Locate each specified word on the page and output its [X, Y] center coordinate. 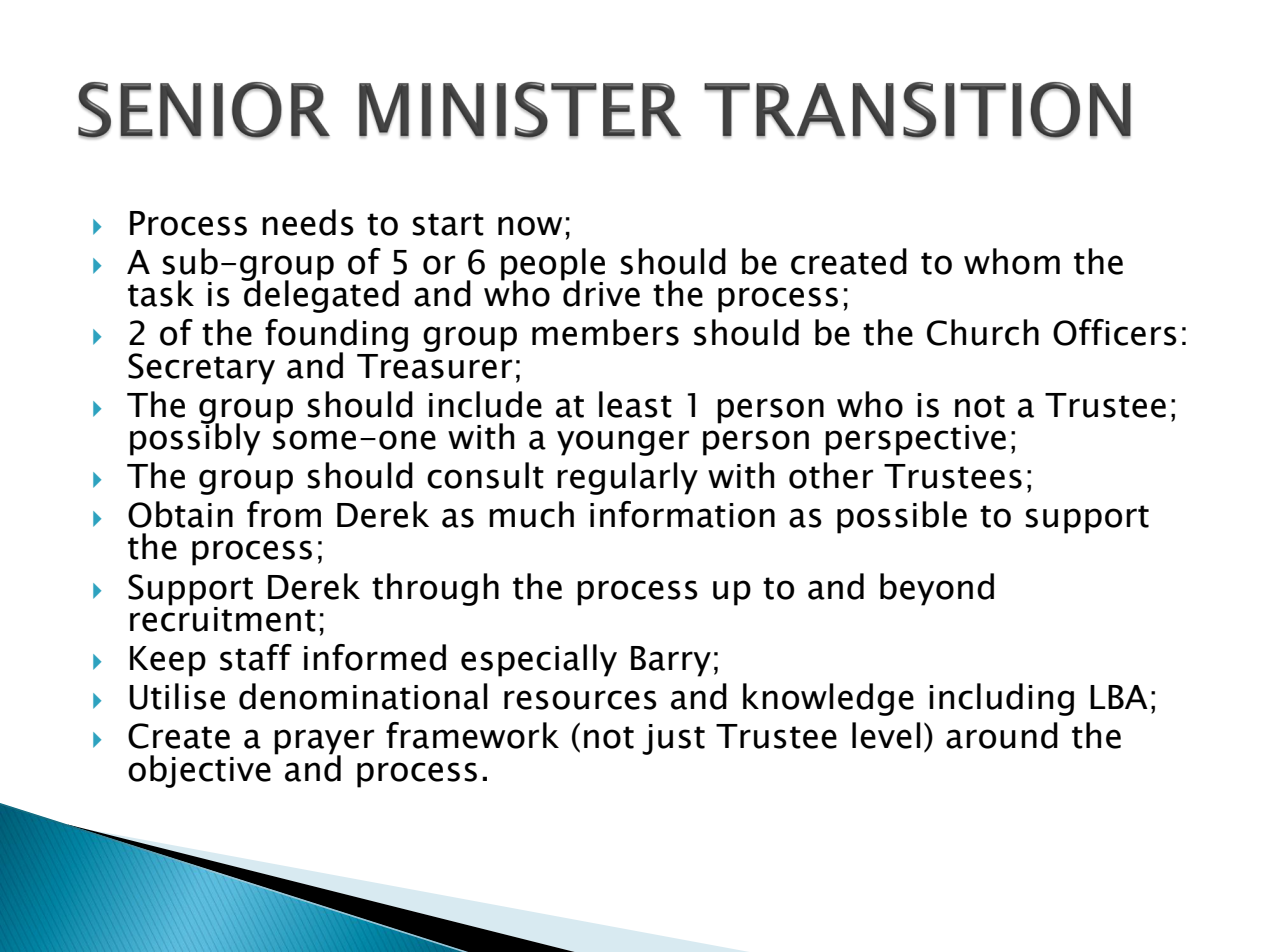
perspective [915, 440]
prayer [324, 743]
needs [308, 222]
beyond [937, 589]
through [435, 589]
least [635, 404]
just [673, 739]
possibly [195, 438]
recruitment [223, 618]
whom [1012, 261]
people [553, 265]
